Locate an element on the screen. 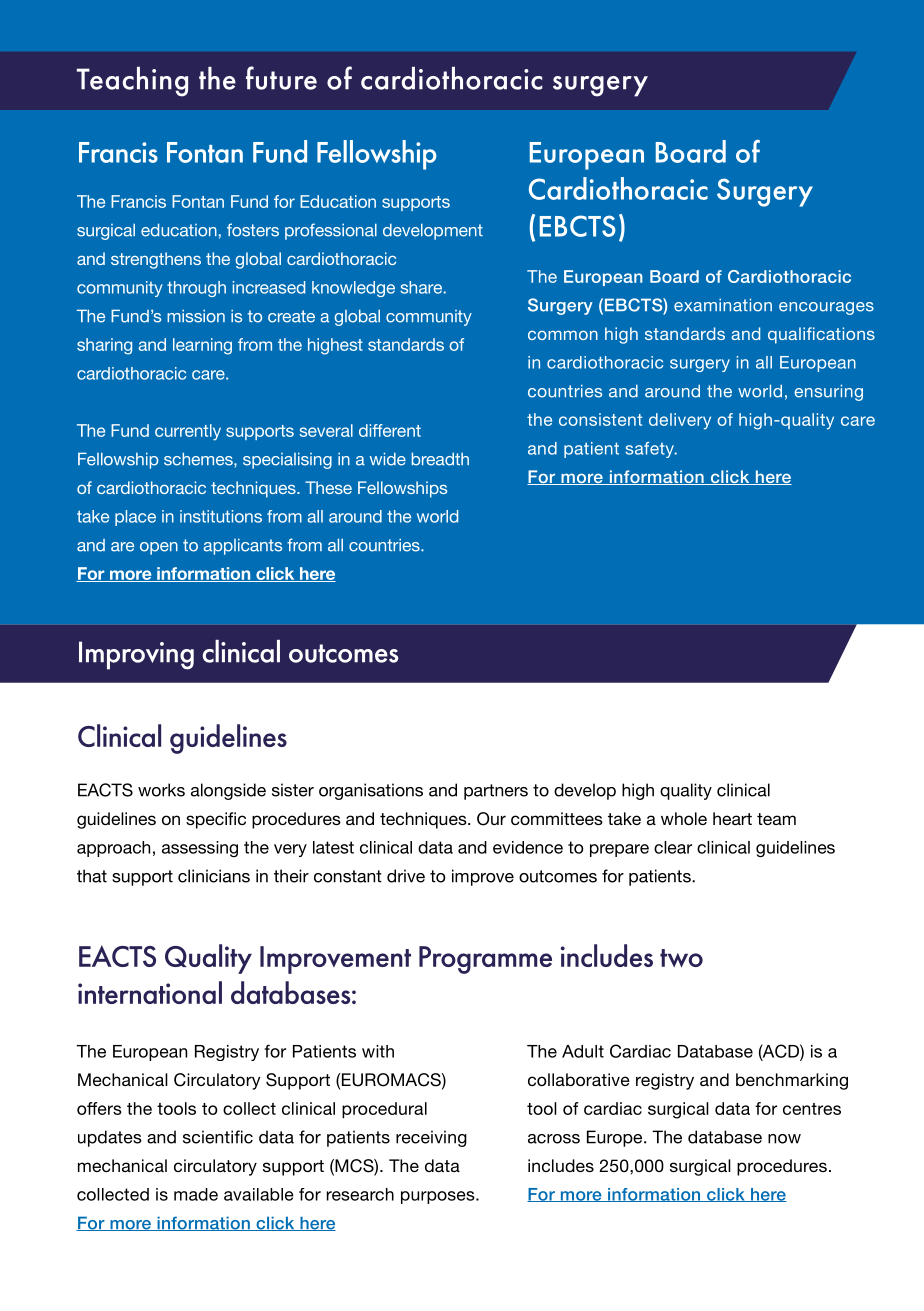  drive is located at coordinates (406, 876).
